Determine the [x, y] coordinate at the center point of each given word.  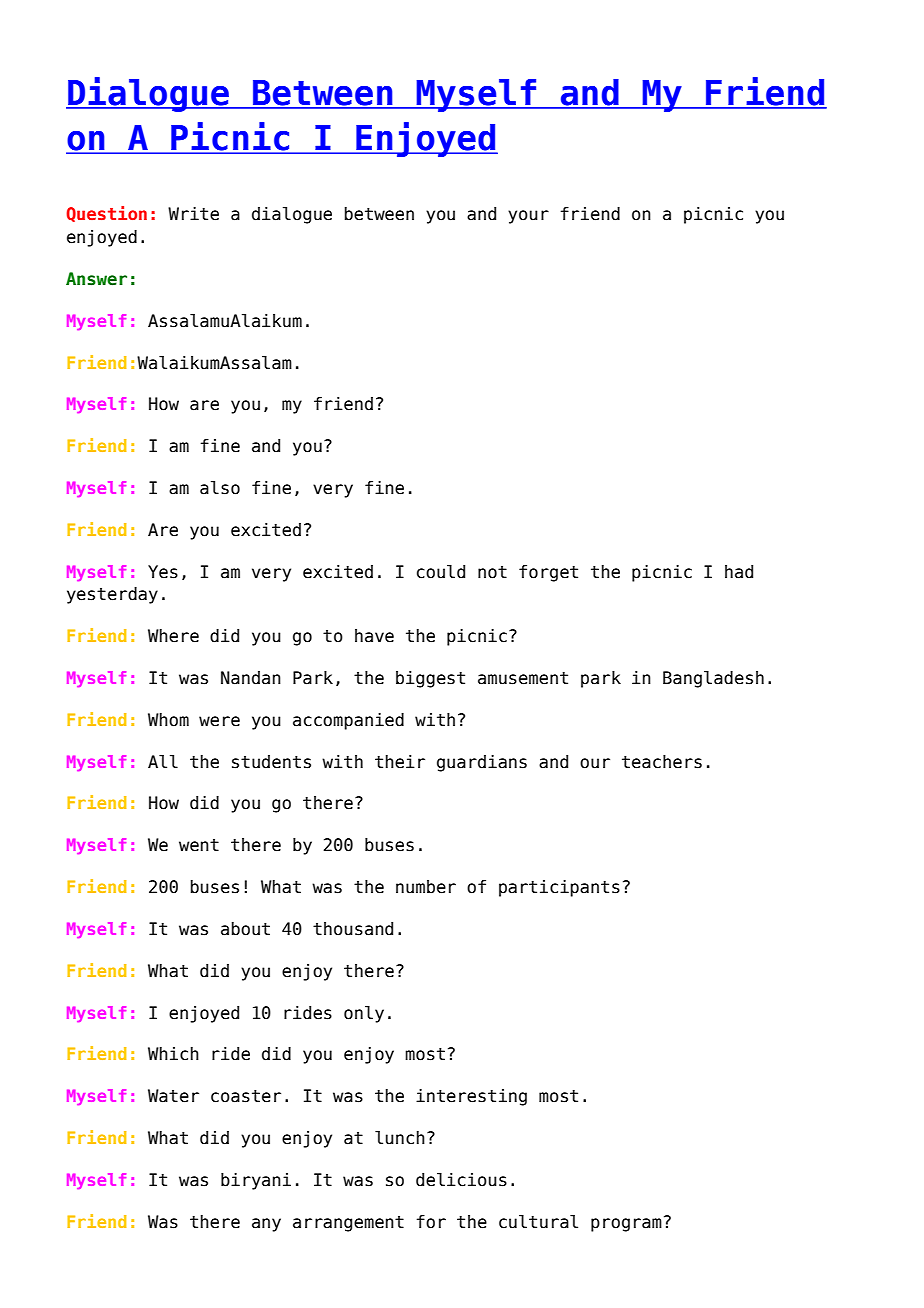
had [739, 572]
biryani [256, 1181]
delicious [461, 1180]
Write [193, 214]
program [626, 1225]
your [528, 217]
